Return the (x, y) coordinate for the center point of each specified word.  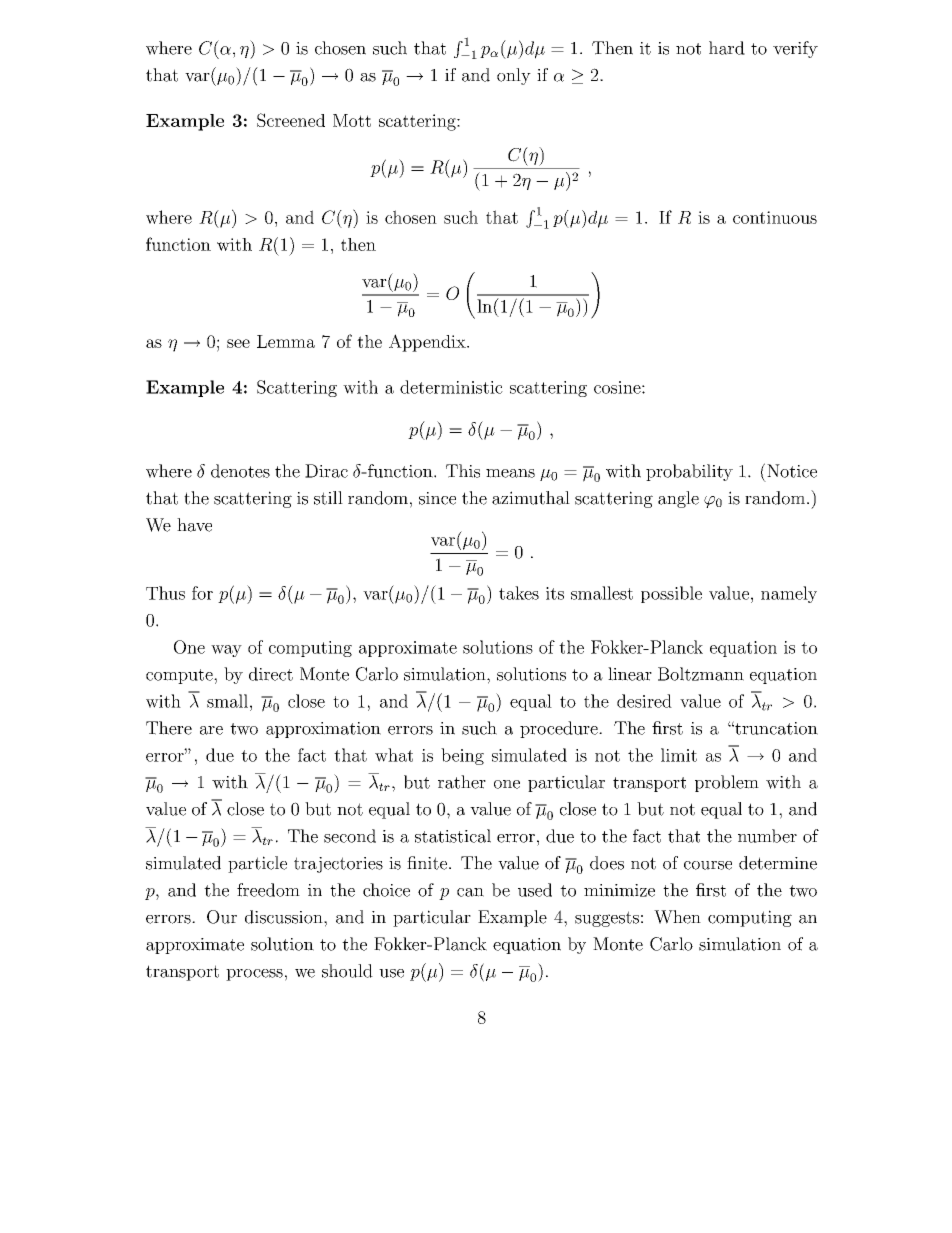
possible (671, 594)
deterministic (451, 387)
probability (689, 472)
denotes (240, 471)
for (202, 593)
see (238, 343)
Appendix (428, 343)
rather (462, 782)
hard (727, 48)
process (254, 975)
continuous (775, 217)
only (514, 76)
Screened (291, 120)
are (211, 730)
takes (519, 593)
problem (727, 783)
